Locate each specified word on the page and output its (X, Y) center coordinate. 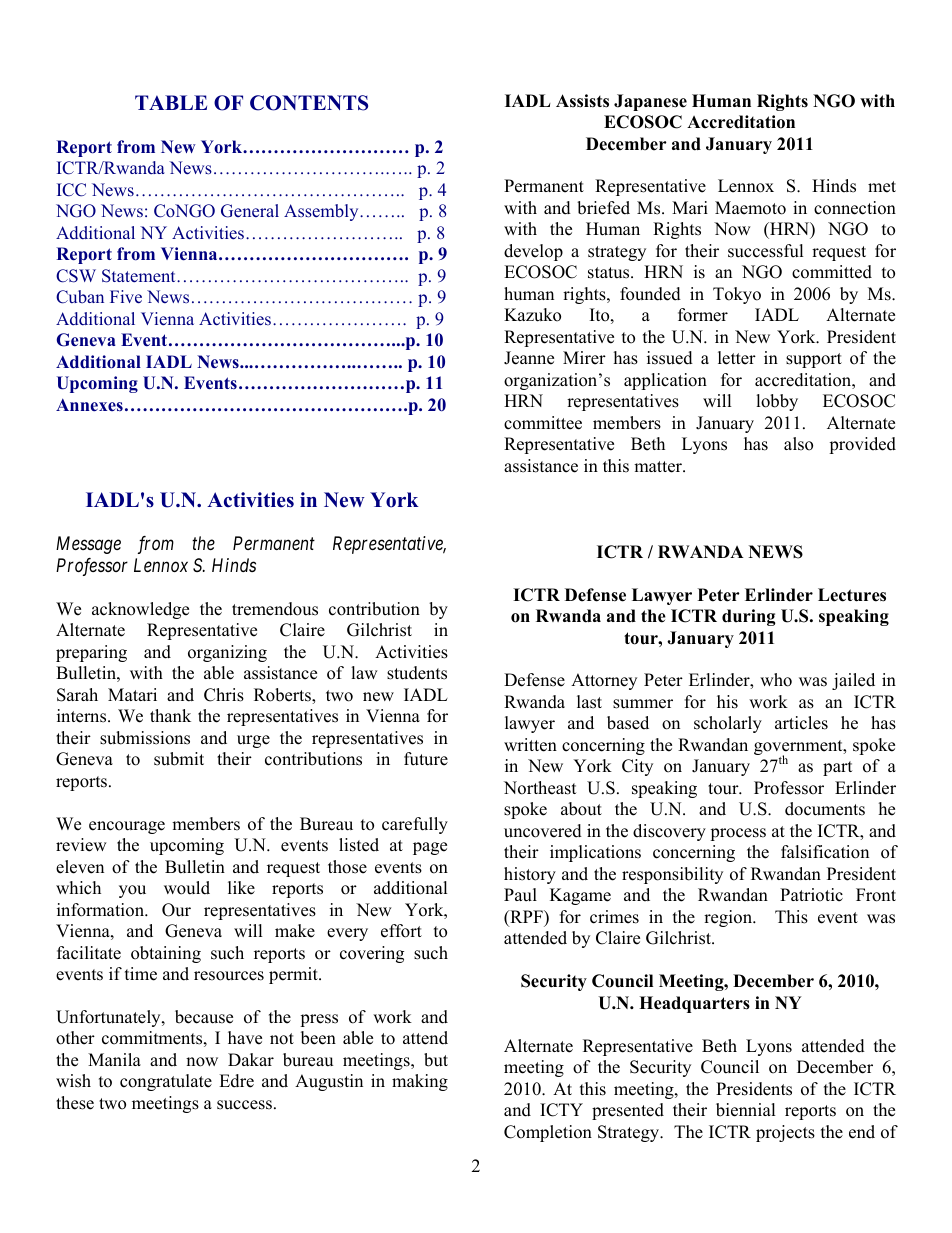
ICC (71, 190)
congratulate (166, 1082)
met (882, 187)
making (420, 1082)
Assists (582, 101)
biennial (746, 1110)
